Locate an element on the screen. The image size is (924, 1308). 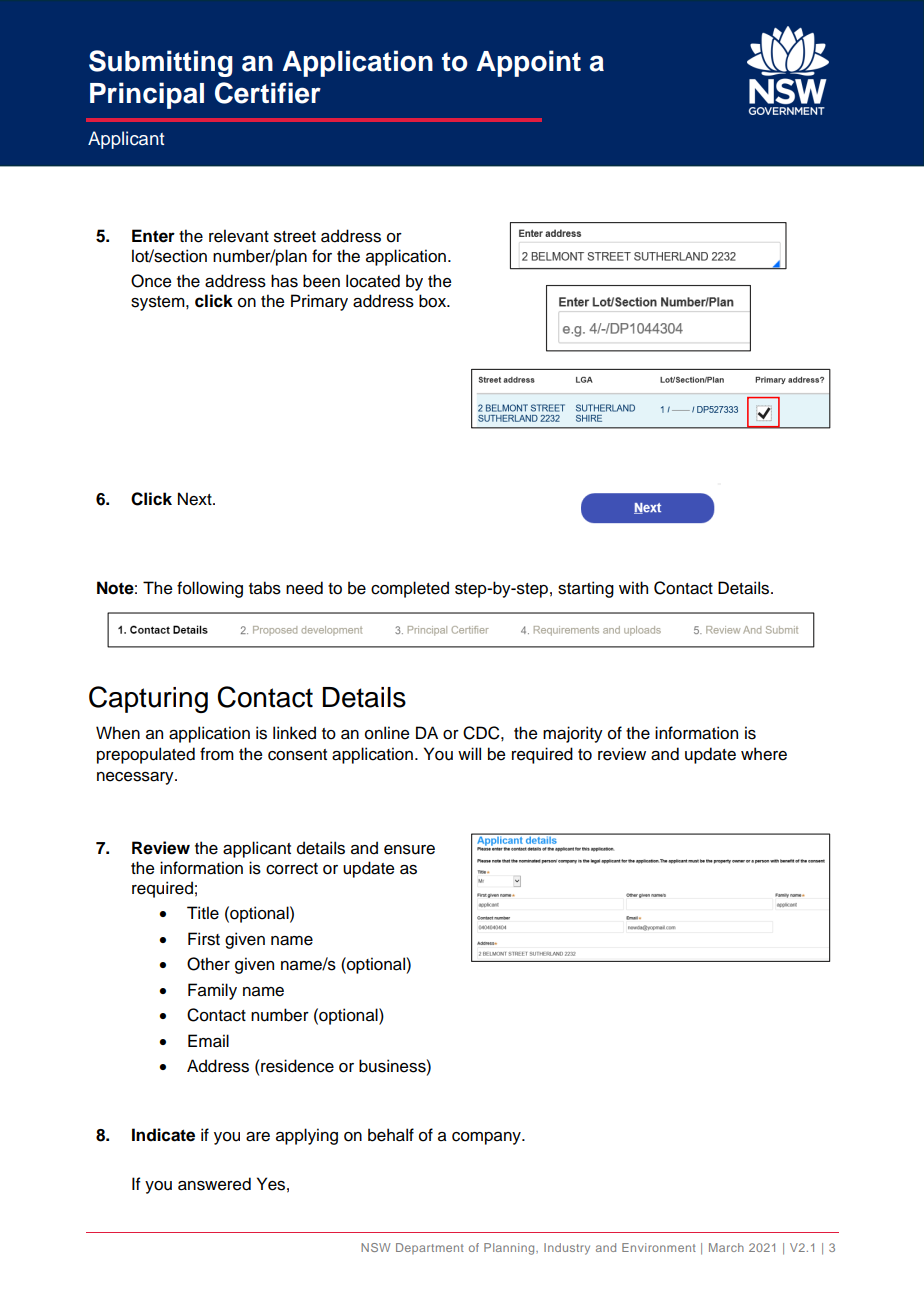
with is located at coordinates (633, 587).
